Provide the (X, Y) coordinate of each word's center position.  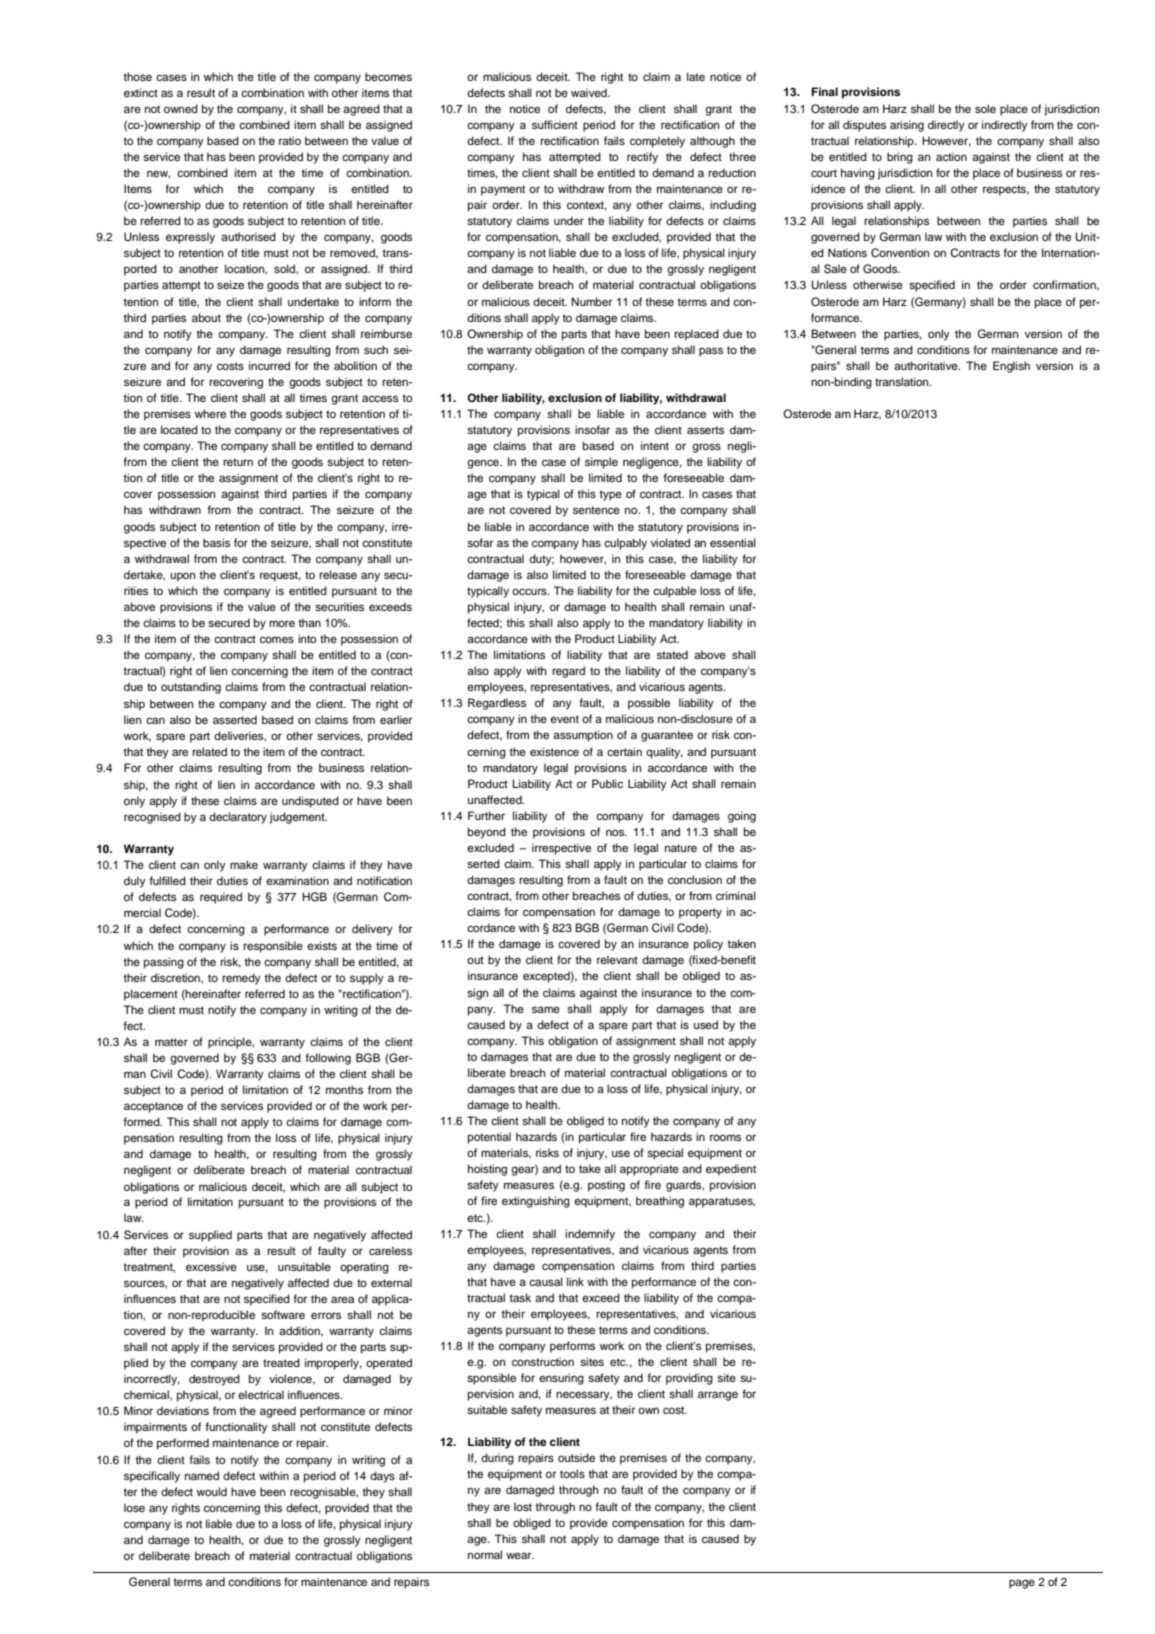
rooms (725, 1137)
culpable (674, 592)
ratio (290, 140)
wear (520, 1555)
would (212, 1491)
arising (907, 126)
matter (171, 1042)
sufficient (555, 124)
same (546, 1009)
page (1022, 1584)
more (282, 623)
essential (733, 542)
